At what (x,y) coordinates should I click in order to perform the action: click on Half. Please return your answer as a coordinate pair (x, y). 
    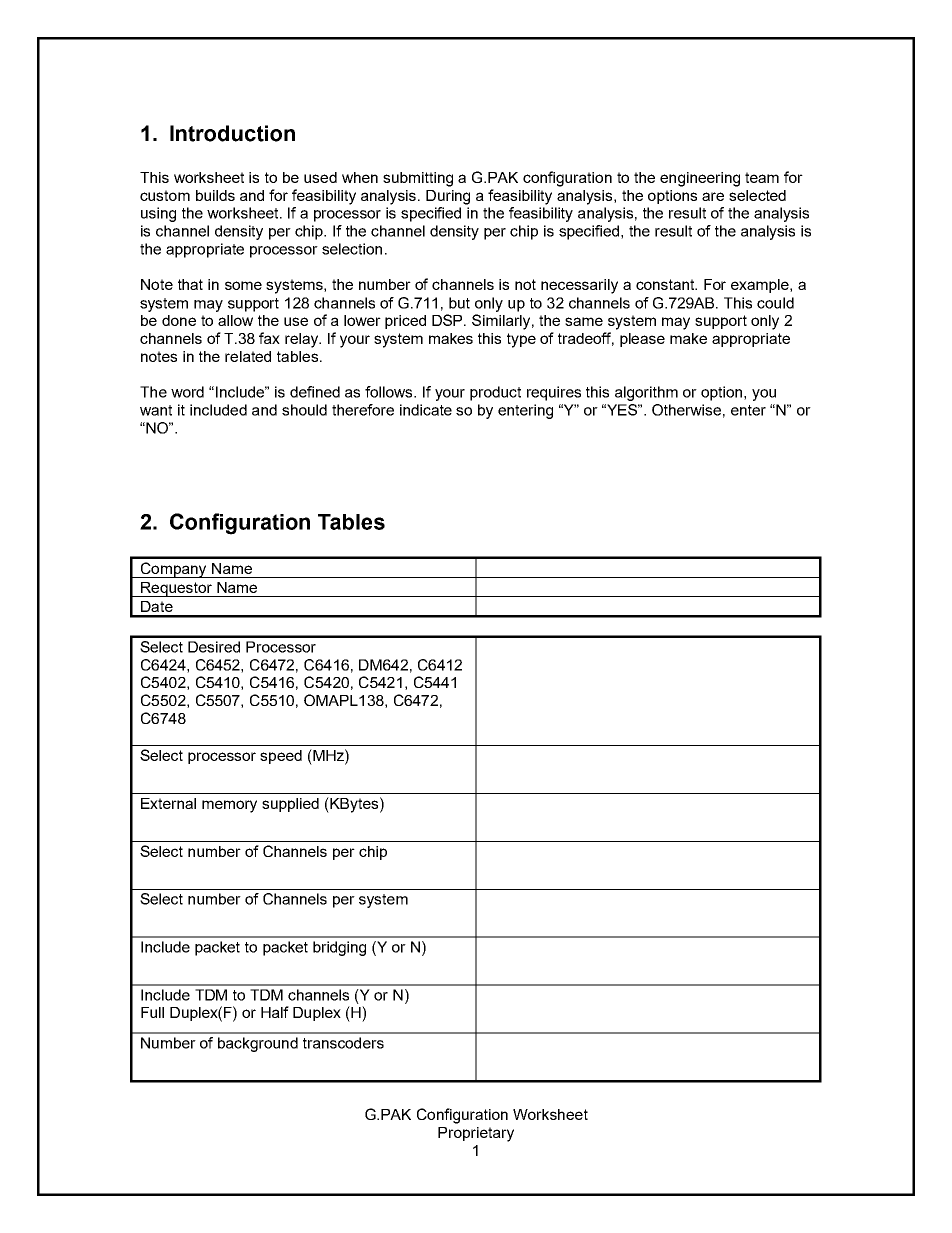
    Looking at the image, I should click on (275, 1012).
